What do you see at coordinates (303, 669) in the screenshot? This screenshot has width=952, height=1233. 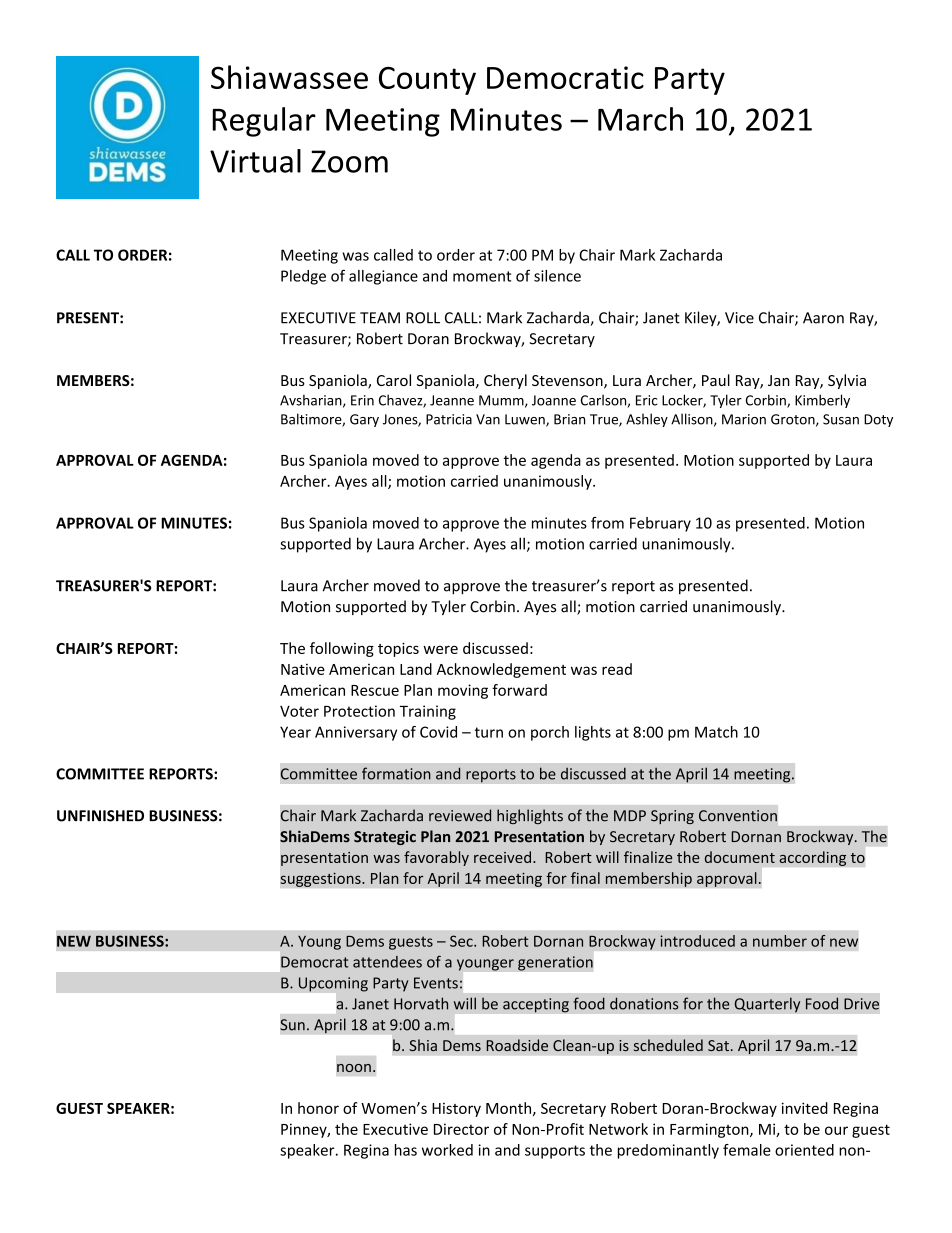 I see `Native` at bounding box center [303, 669].
